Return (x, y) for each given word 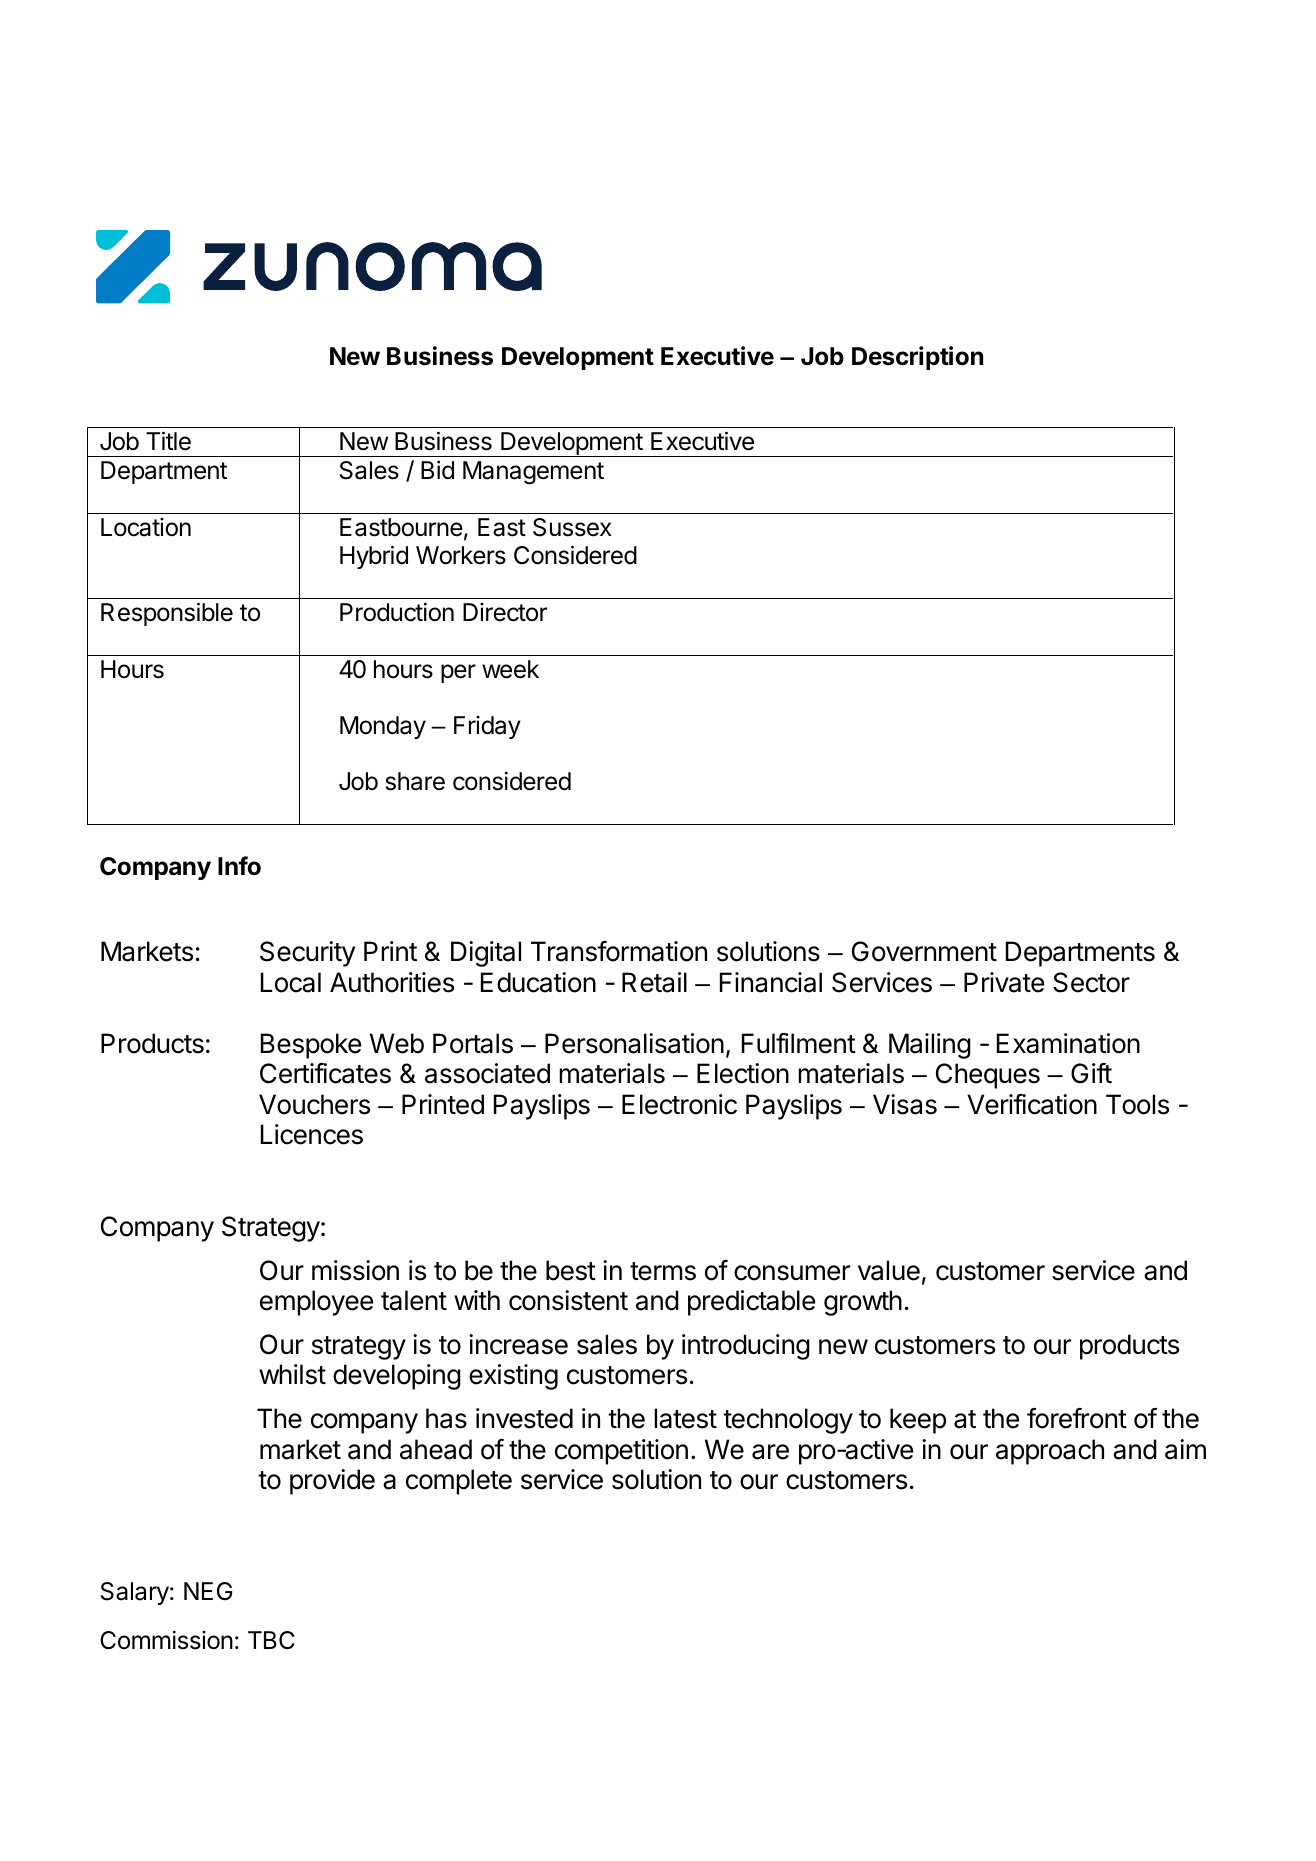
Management (533, 473)
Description (917, 358)
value (889, 1270)
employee (316, 1303)
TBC (271, 1640)
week (510, 669)
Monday (383, 727)
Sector (1091, 982)
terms (663, 1271)
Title (168, 441)
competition (621, 1452)
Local (291, 982)
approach (1050, 1452)
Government (924, 951)
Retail (654, 982)
